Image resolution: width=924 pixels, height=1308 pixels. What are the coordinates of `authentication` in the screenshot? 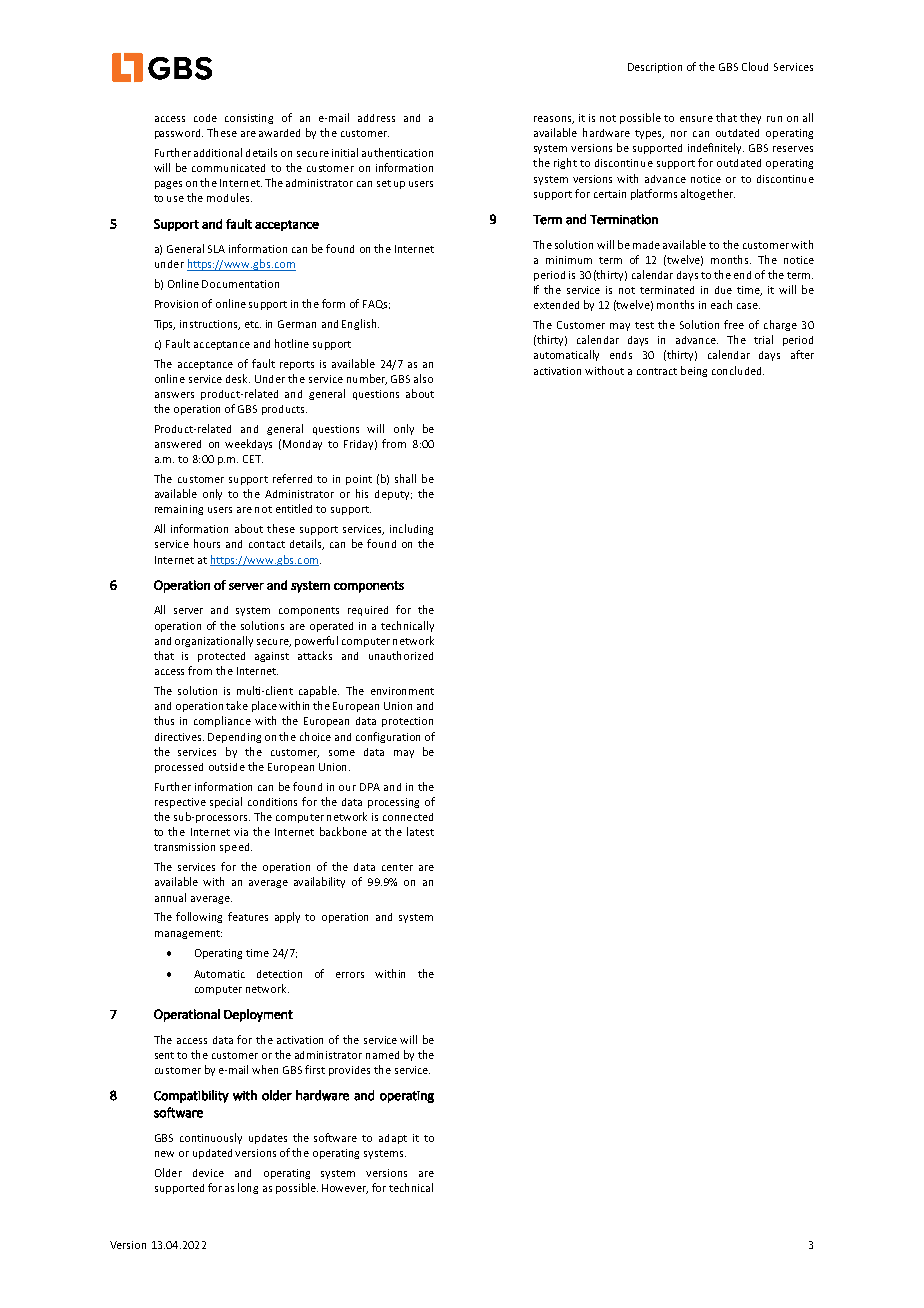 It's located at (397, 152).
